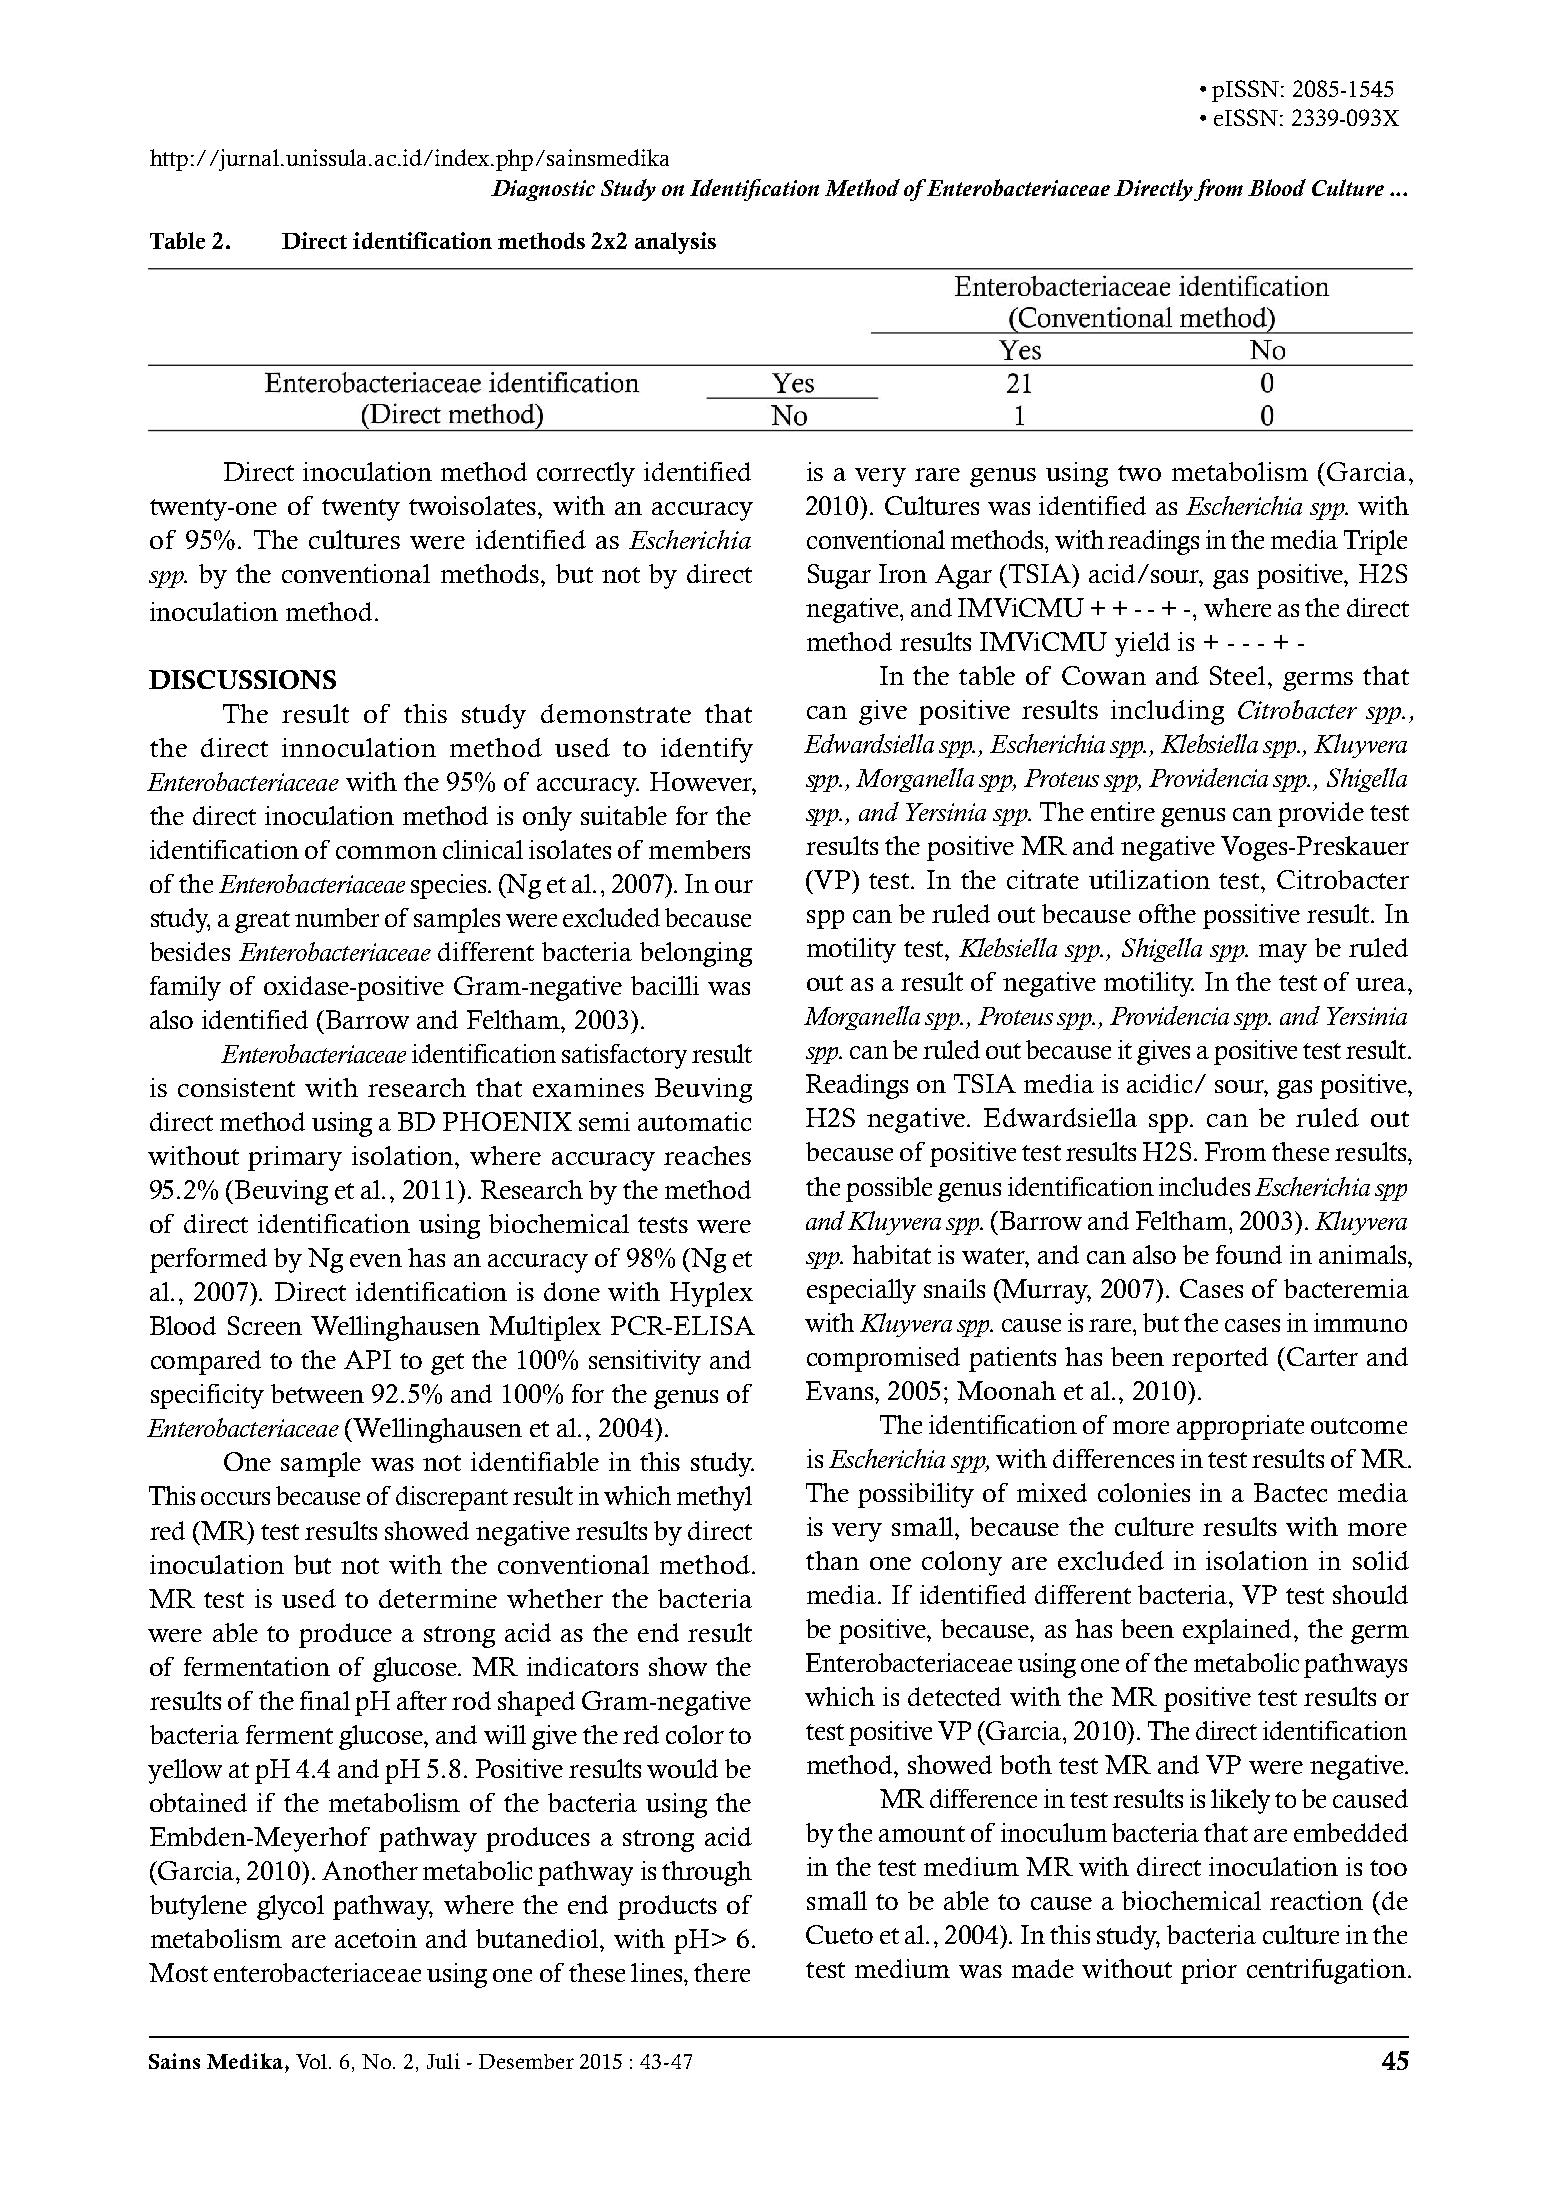  What do you see at coordinates (313, 2061) in the screenshot?
I see `Vol` at bounding box center [313, 2061].
